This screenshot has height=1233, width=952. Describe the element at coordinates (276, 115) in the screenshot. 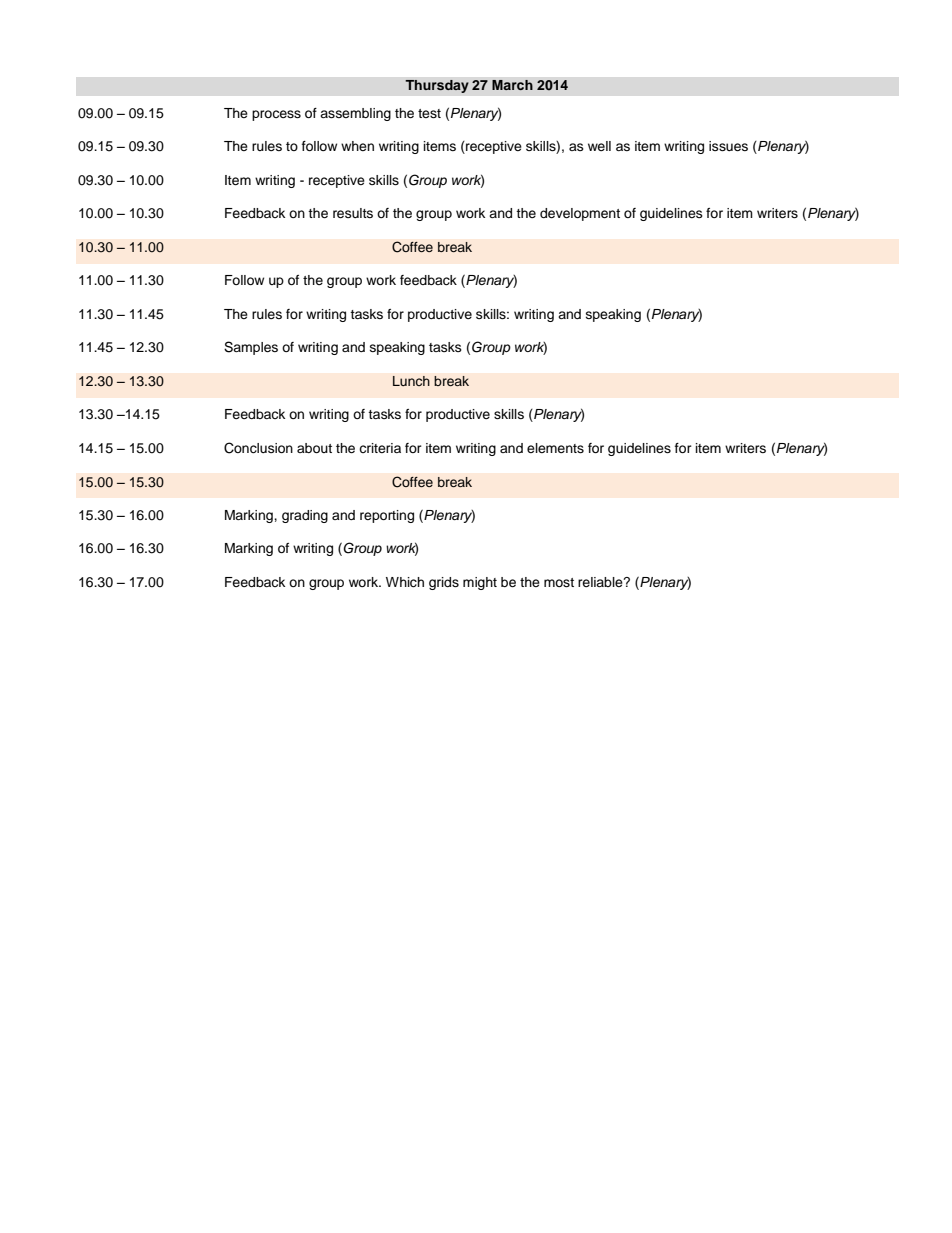

I see `process` at that location.
